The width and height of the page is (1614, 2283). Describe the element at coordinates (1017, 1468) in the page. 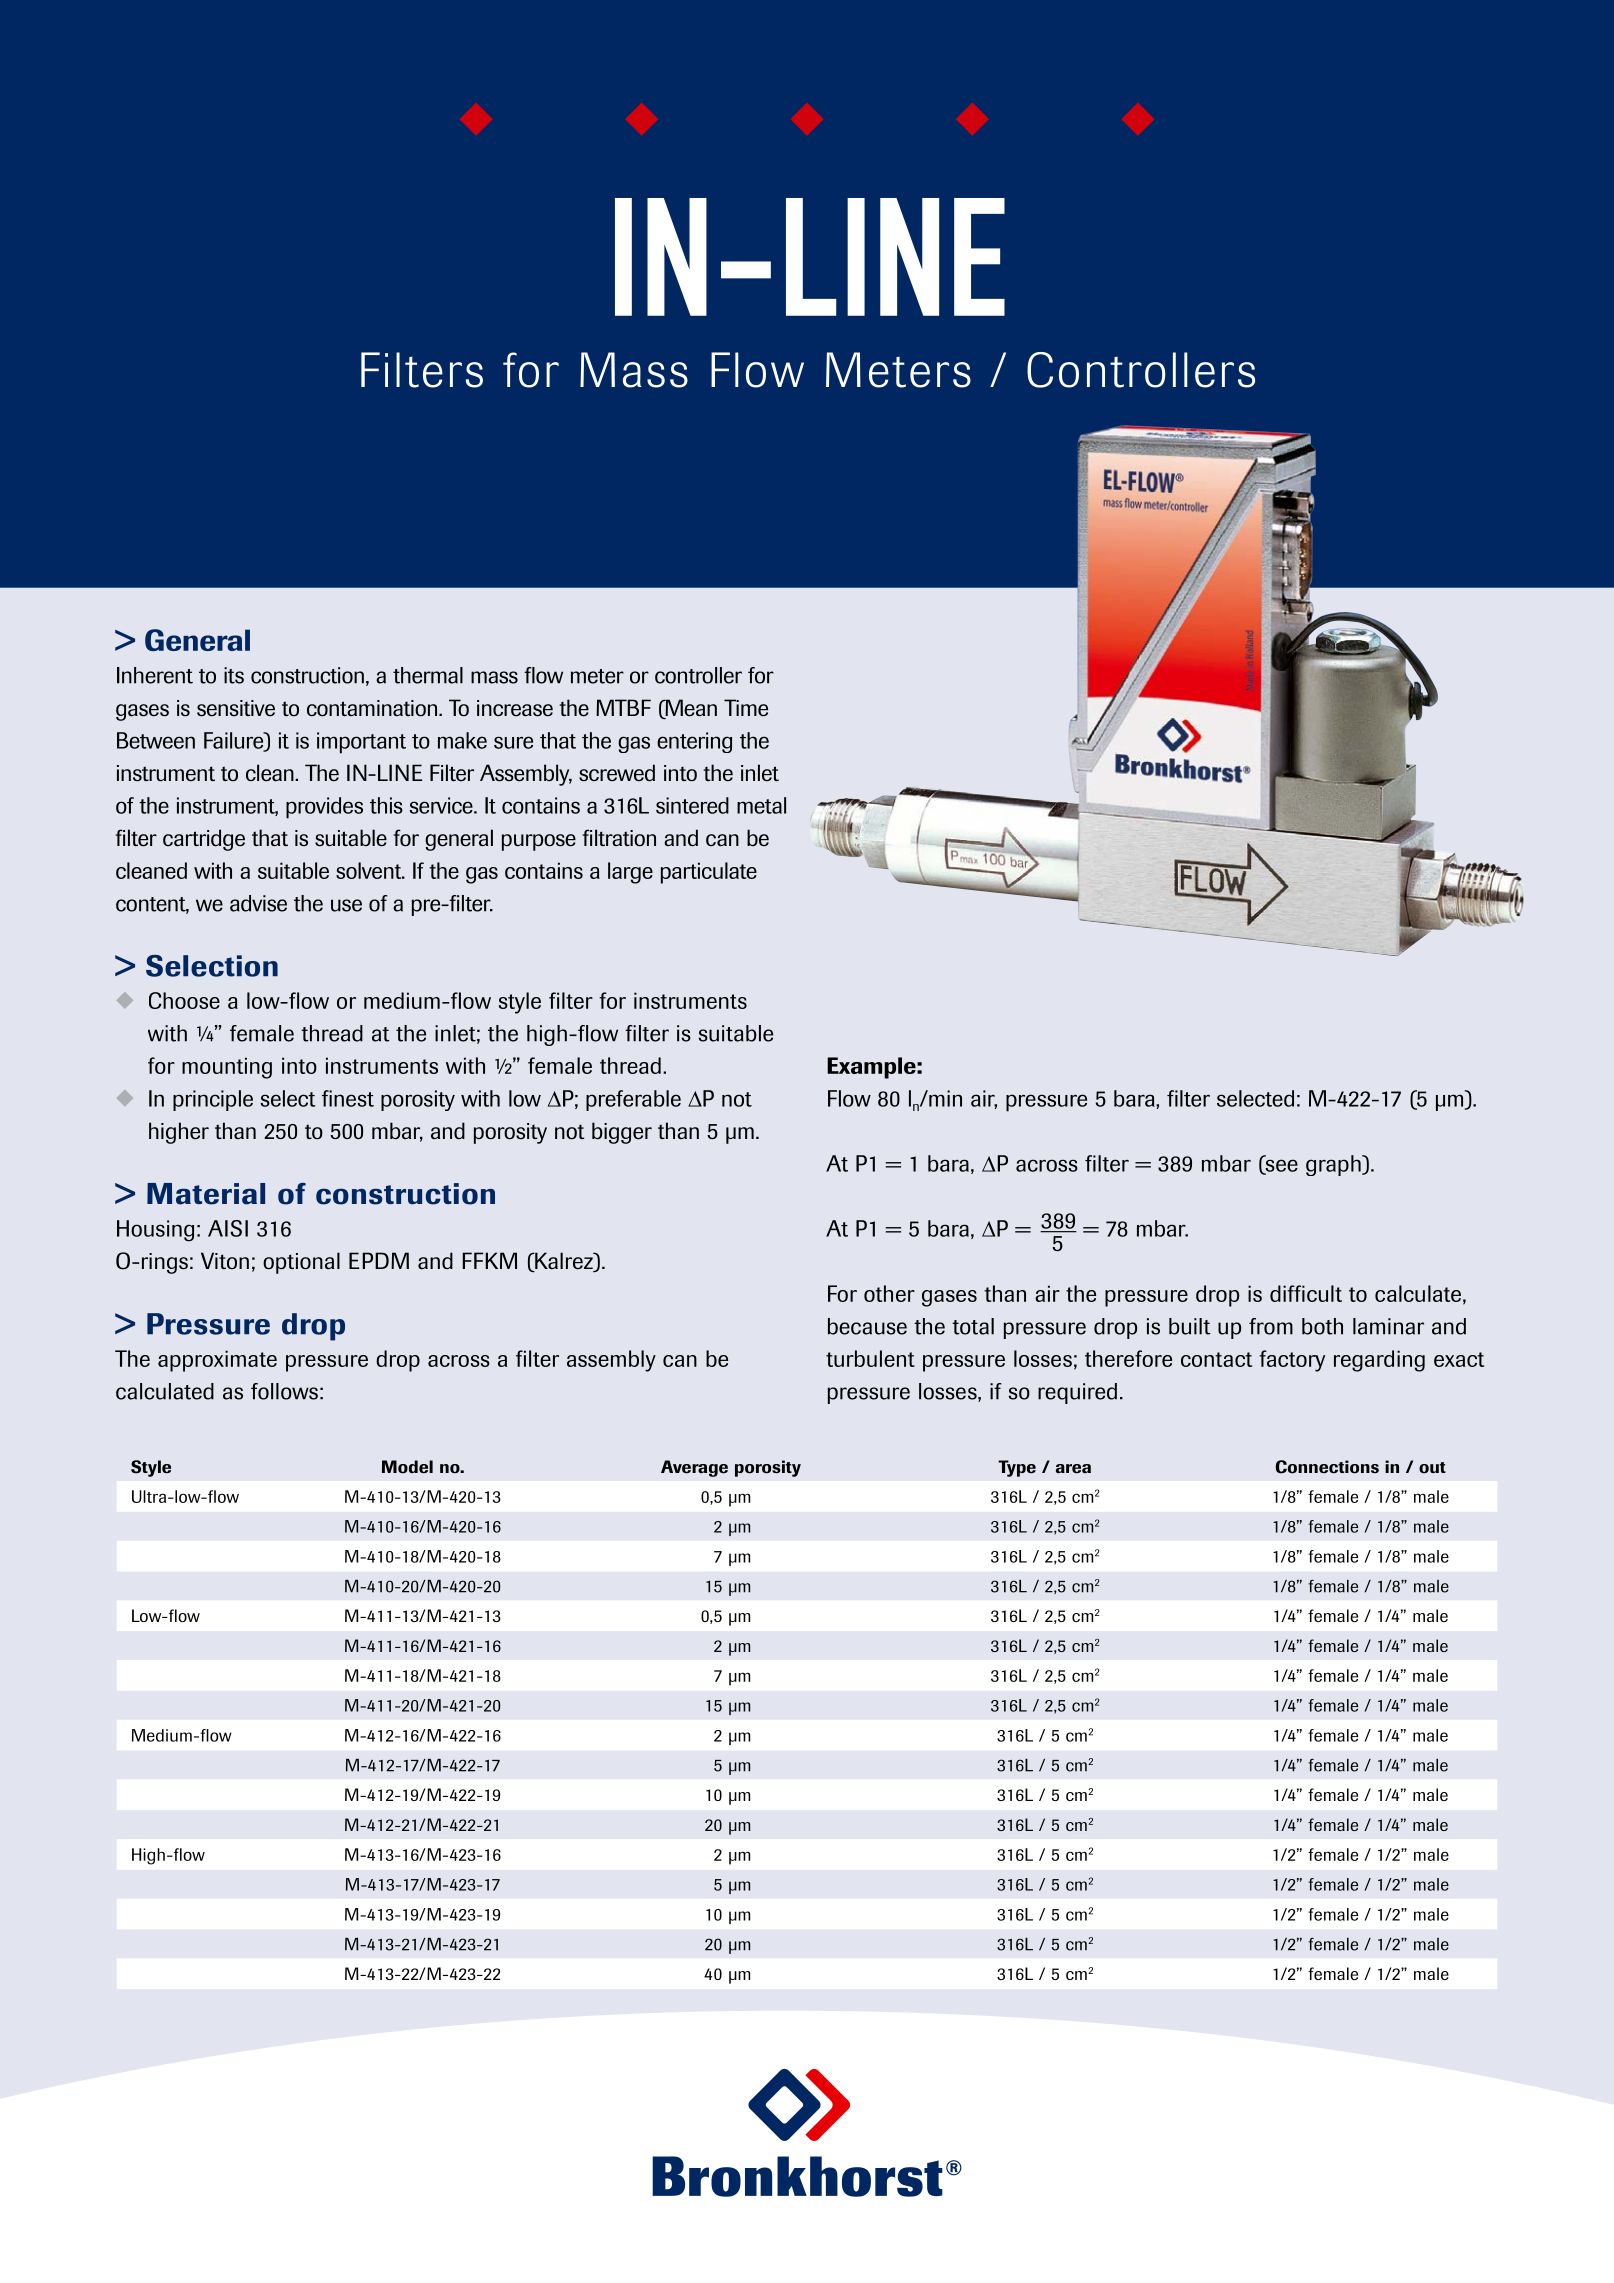

I see `Type` at that location.
